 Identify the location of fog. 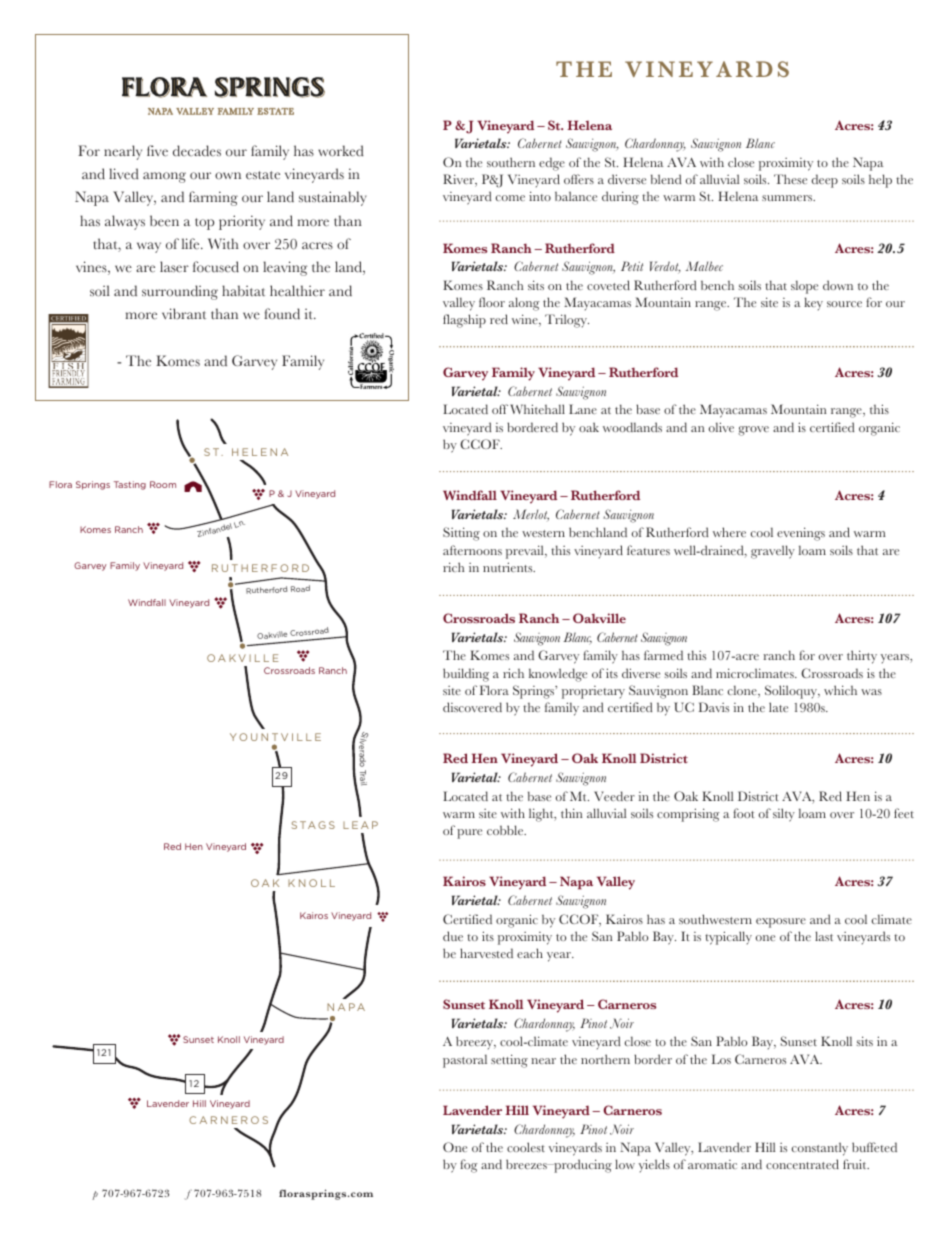
(468, 1166).
